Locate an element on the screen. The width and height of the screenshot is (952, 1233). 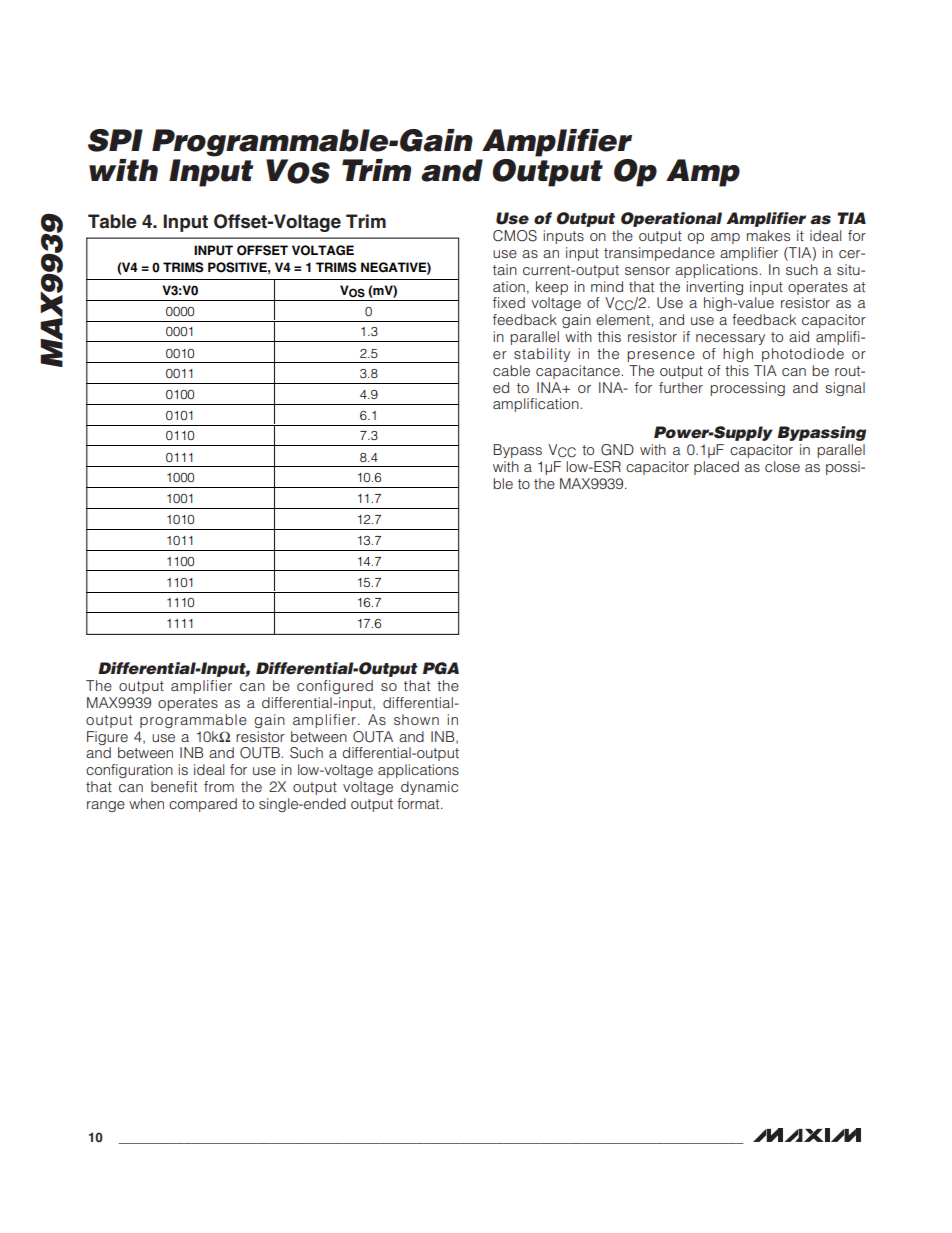
cable is located at coordinates (511, 370).
